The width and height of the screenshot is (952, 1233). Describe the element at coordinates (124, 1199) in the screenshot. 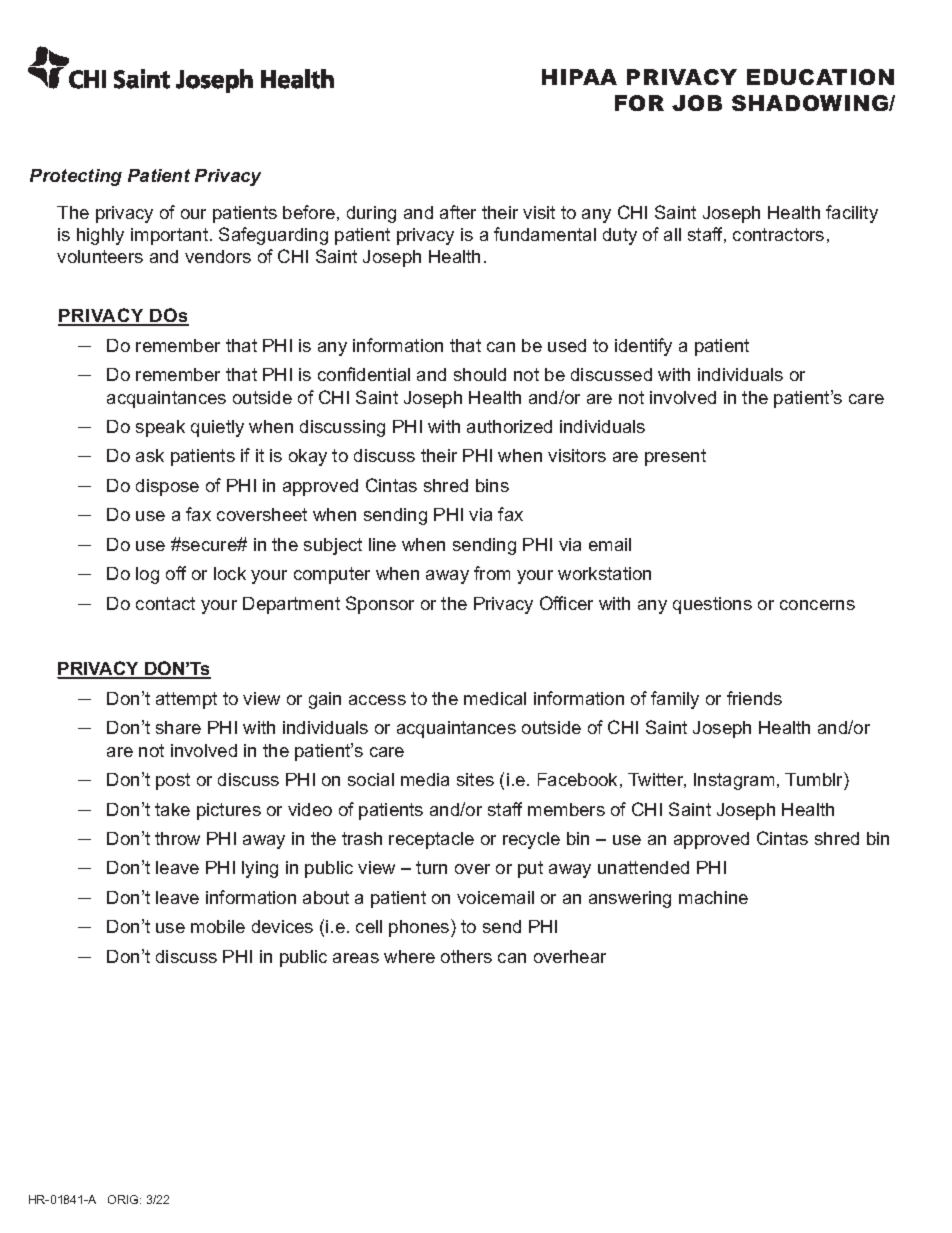

I see `ORIG` at that location.
